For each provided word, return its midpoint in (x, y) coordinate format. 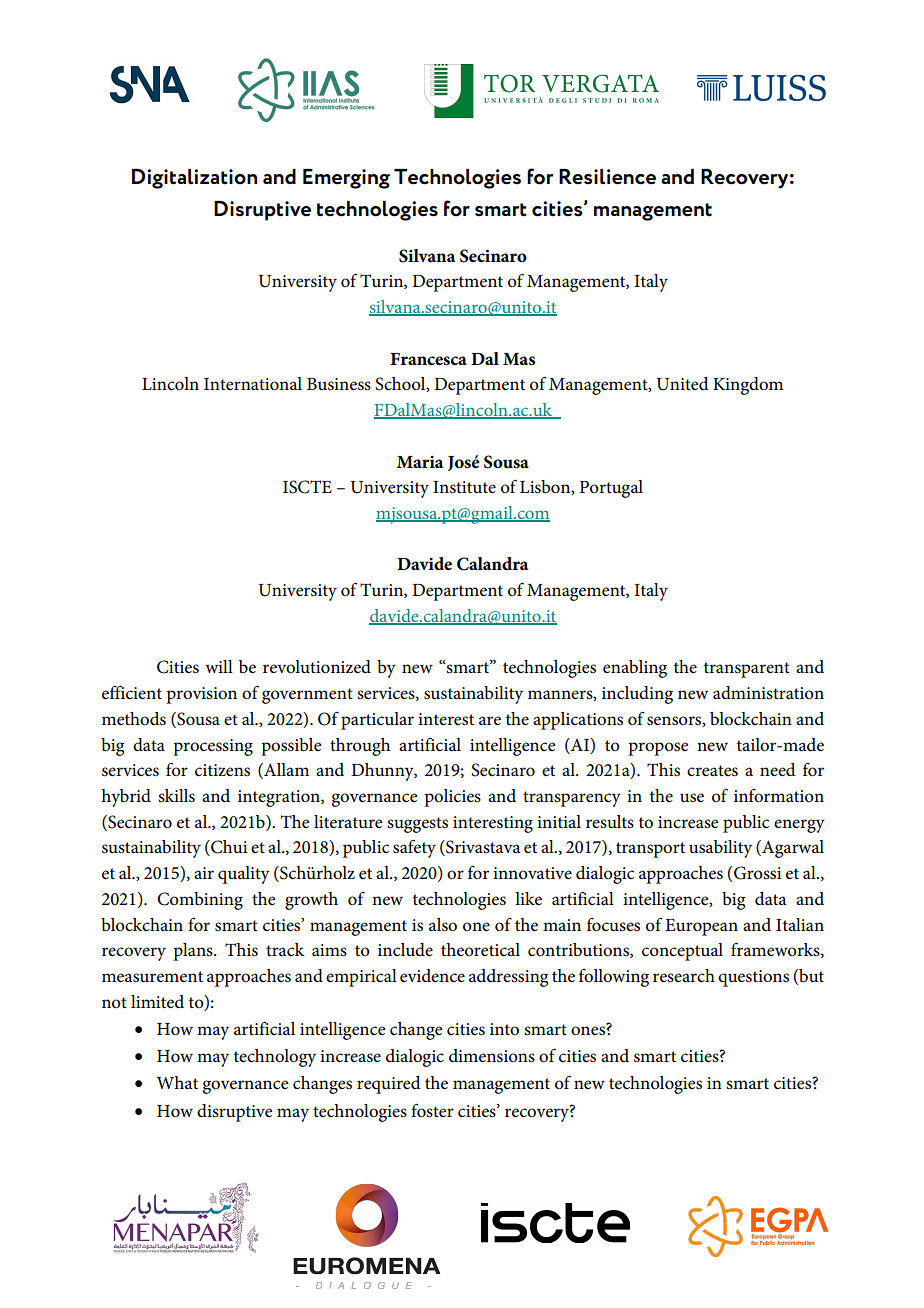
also (443, 925)
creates (712, 771)
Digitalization (194, 178)
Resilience (607, 177)
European (701, 927)
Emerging (346, 179)
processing (213, 747)
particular (377, 721)
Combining (200, 901)
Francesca (428, 359)
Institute (464, 487)
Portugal (611, 489)
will (219, 666)
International (253, 384)
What (177, 1082)
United (682, 384)
